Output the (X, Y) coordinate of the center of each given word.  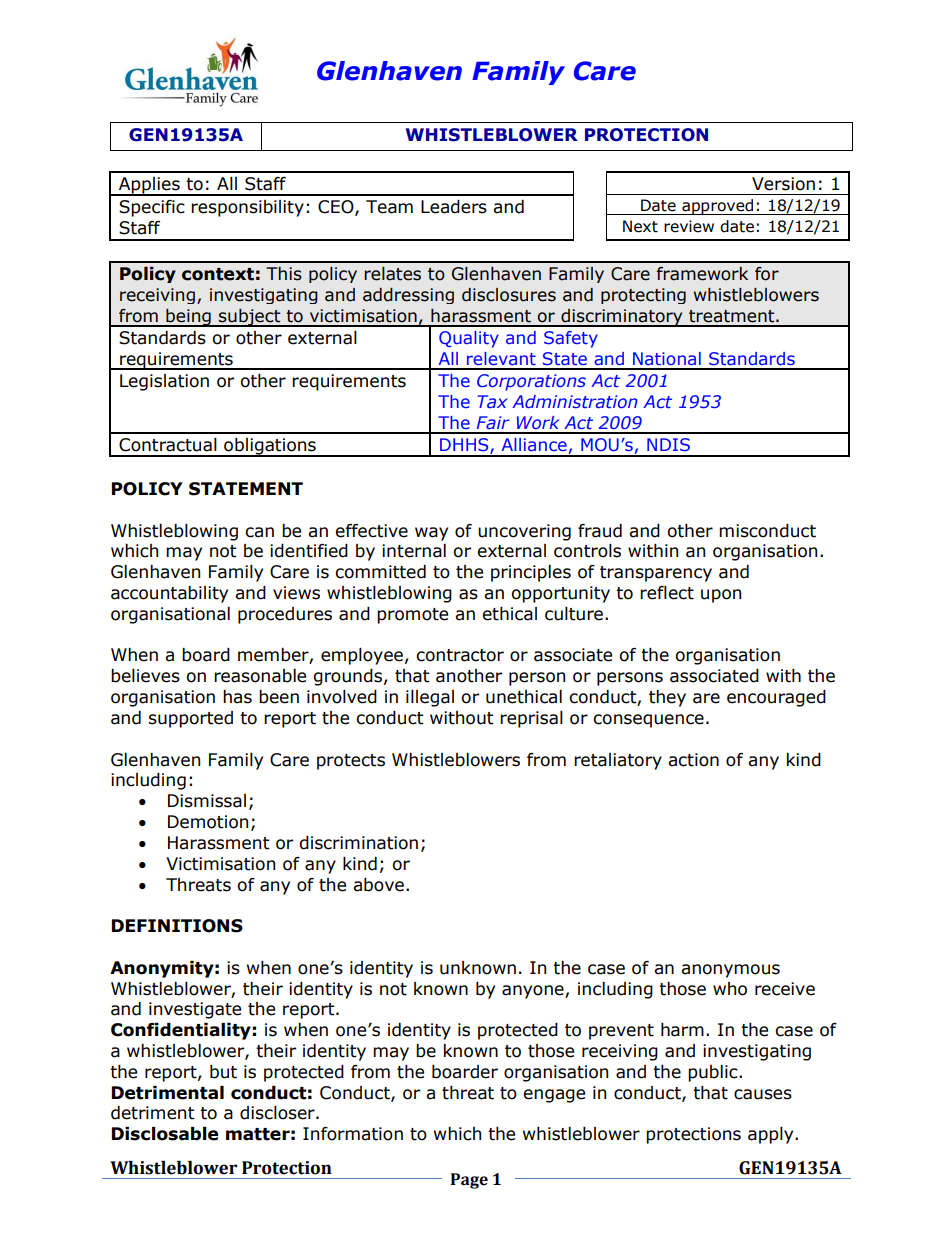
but (223, 1072)
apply (772, 1135)
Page (469, 1181)
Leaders (454, 207)
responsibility (247, 208)
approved (718, 207)
